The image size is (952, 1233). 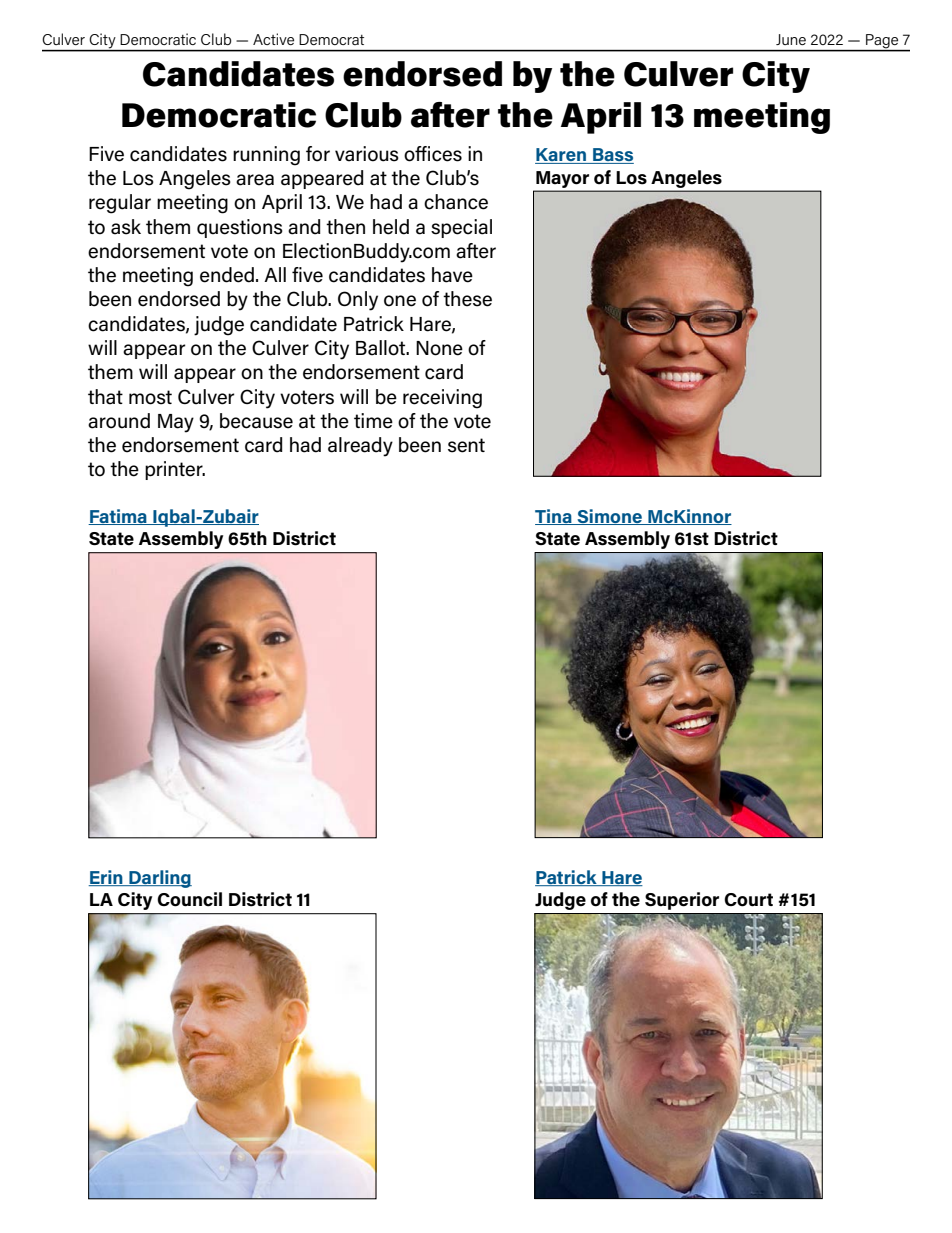 I want to click on Fatima, so click(x=118, y=517).
